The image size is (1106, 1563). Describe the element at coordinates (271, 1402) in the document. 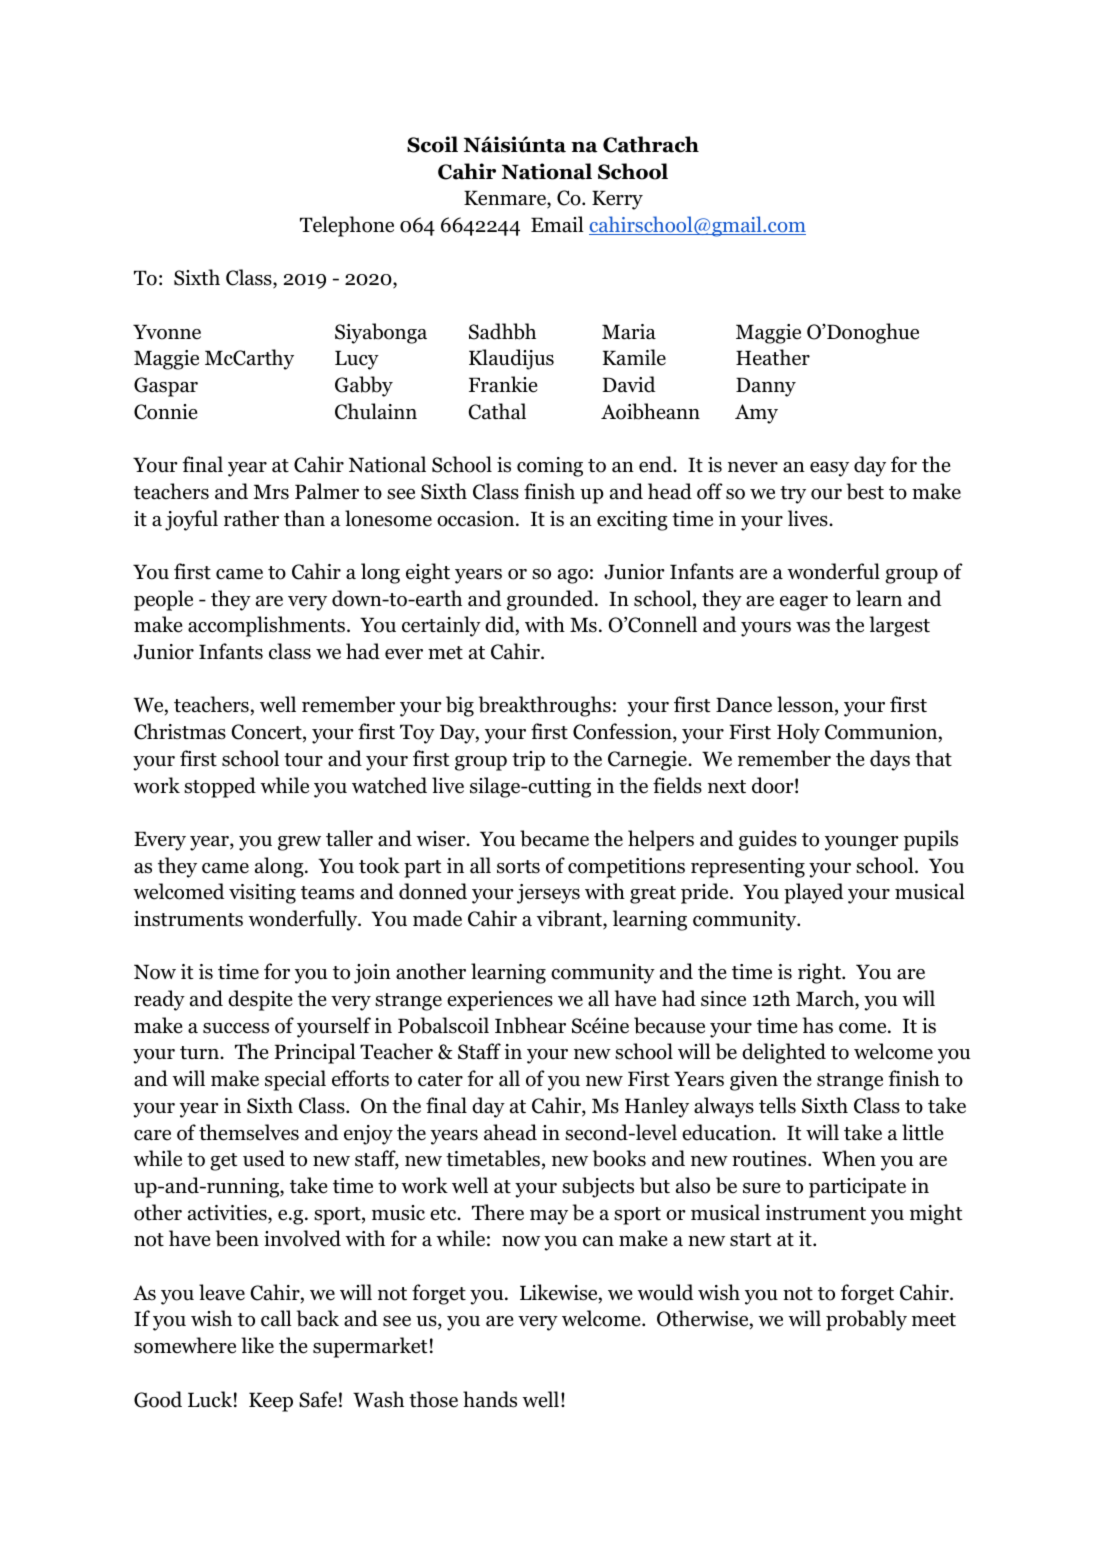

I see `Keep` at that location.
